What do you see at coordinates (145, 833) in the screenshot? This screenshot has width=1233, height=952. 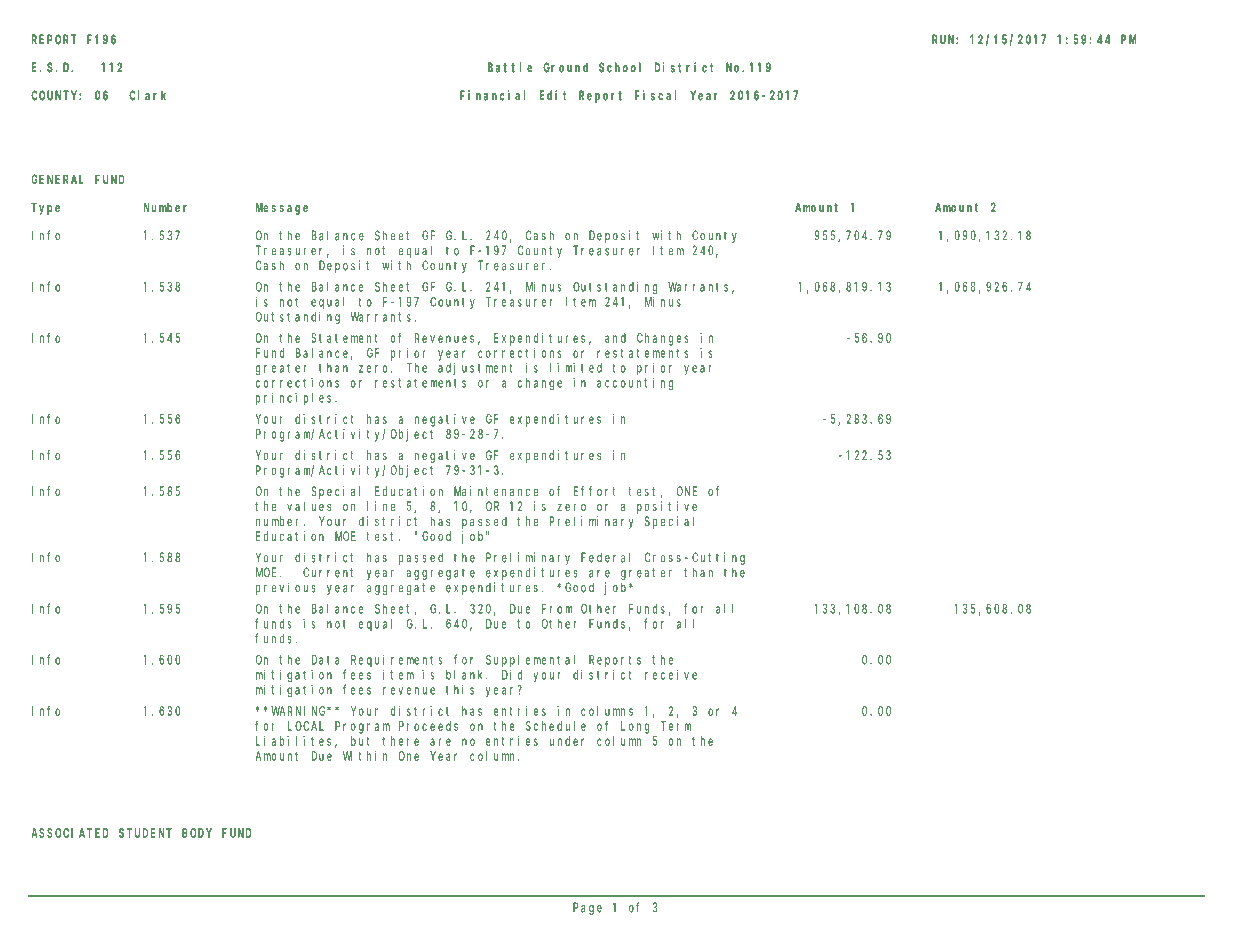 I see `STUDENT` at bounding box center [145, 833].
